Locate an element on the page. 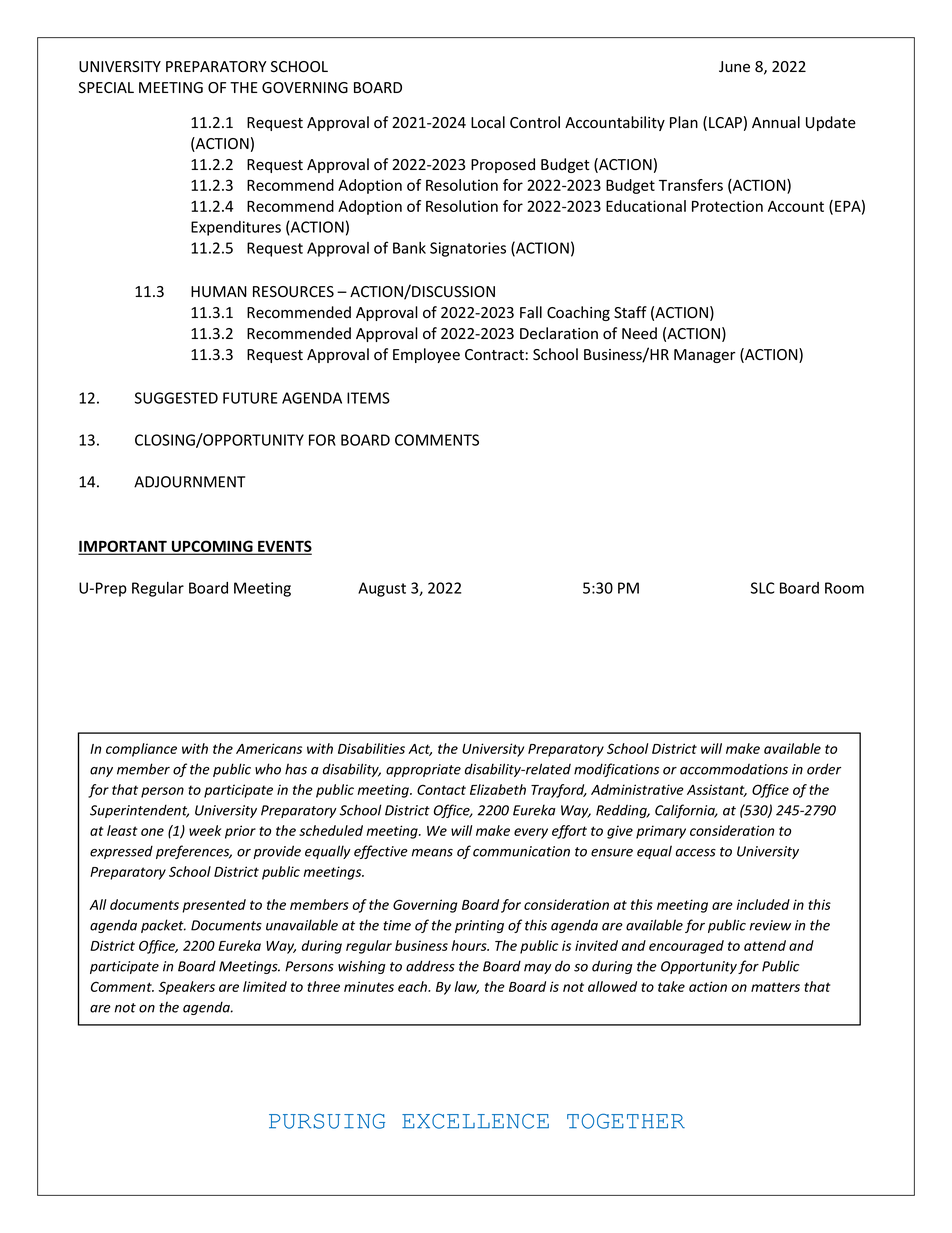 The image size is (952, 1233). Annual is located at coordinates (776, 122).
